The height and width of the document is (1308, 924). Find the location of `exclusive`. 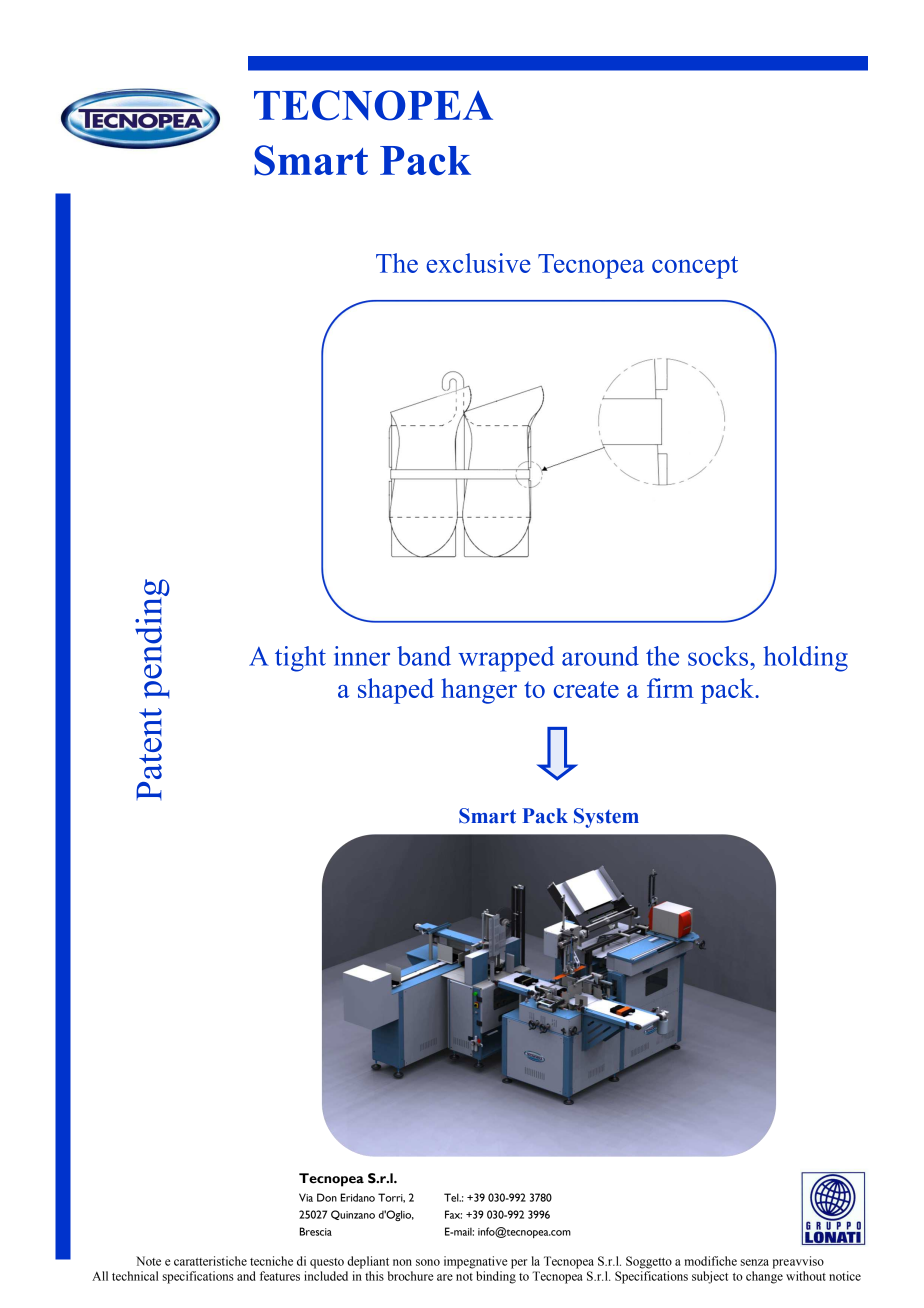

exclusive is located at coordinates (478, 263).
